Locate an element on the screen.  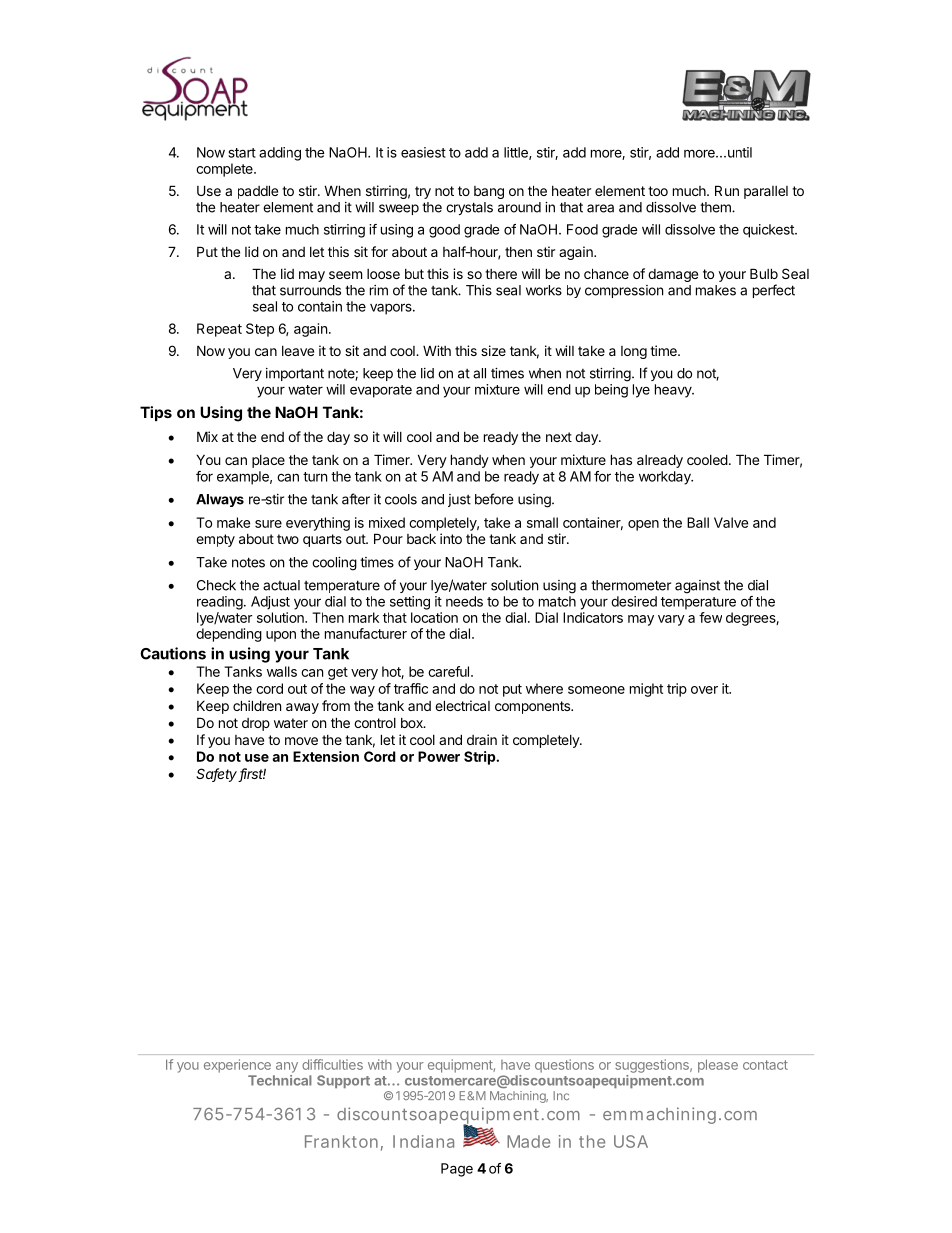
Page is located at coordinates (457, 1170).
